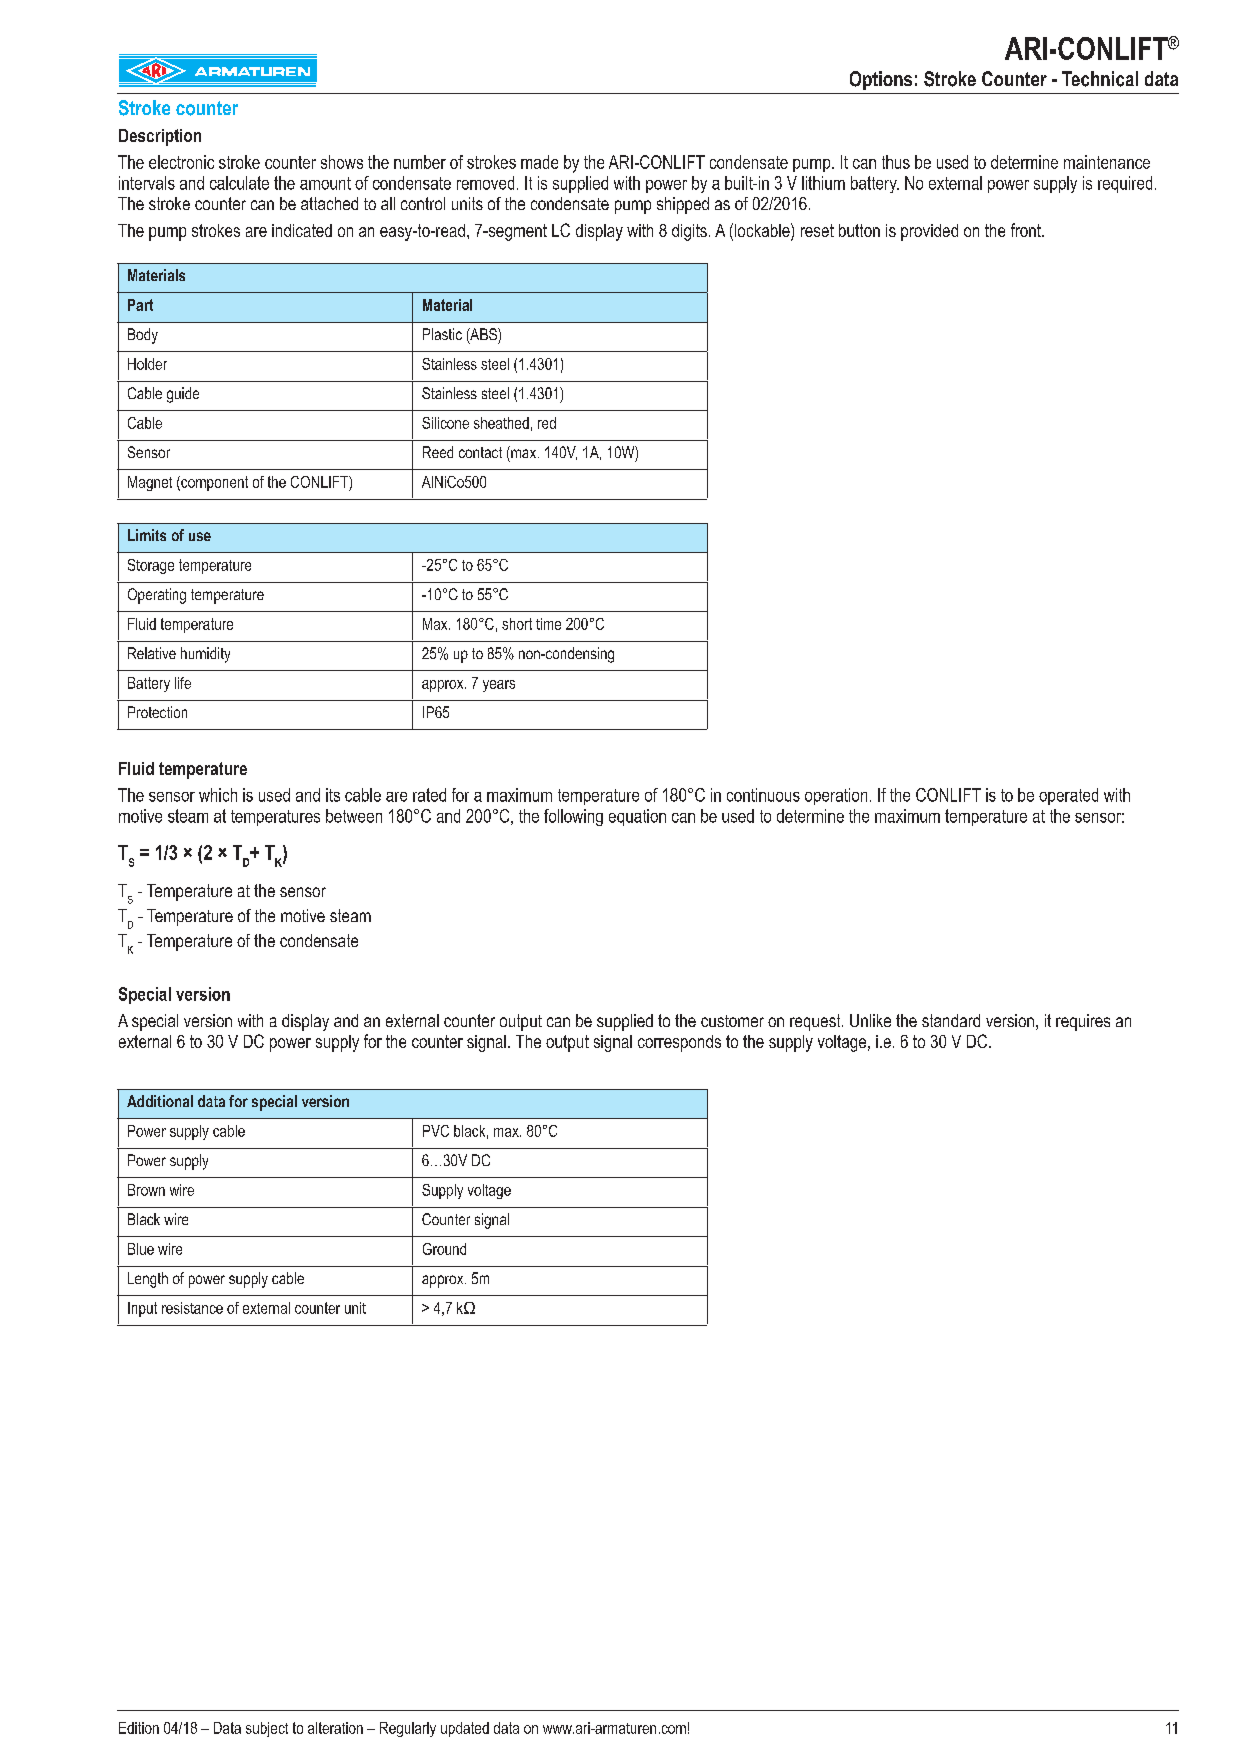  What do you see at coordinates (539, 162) in the document?
I see `made` at bounding box center [539, 162].
